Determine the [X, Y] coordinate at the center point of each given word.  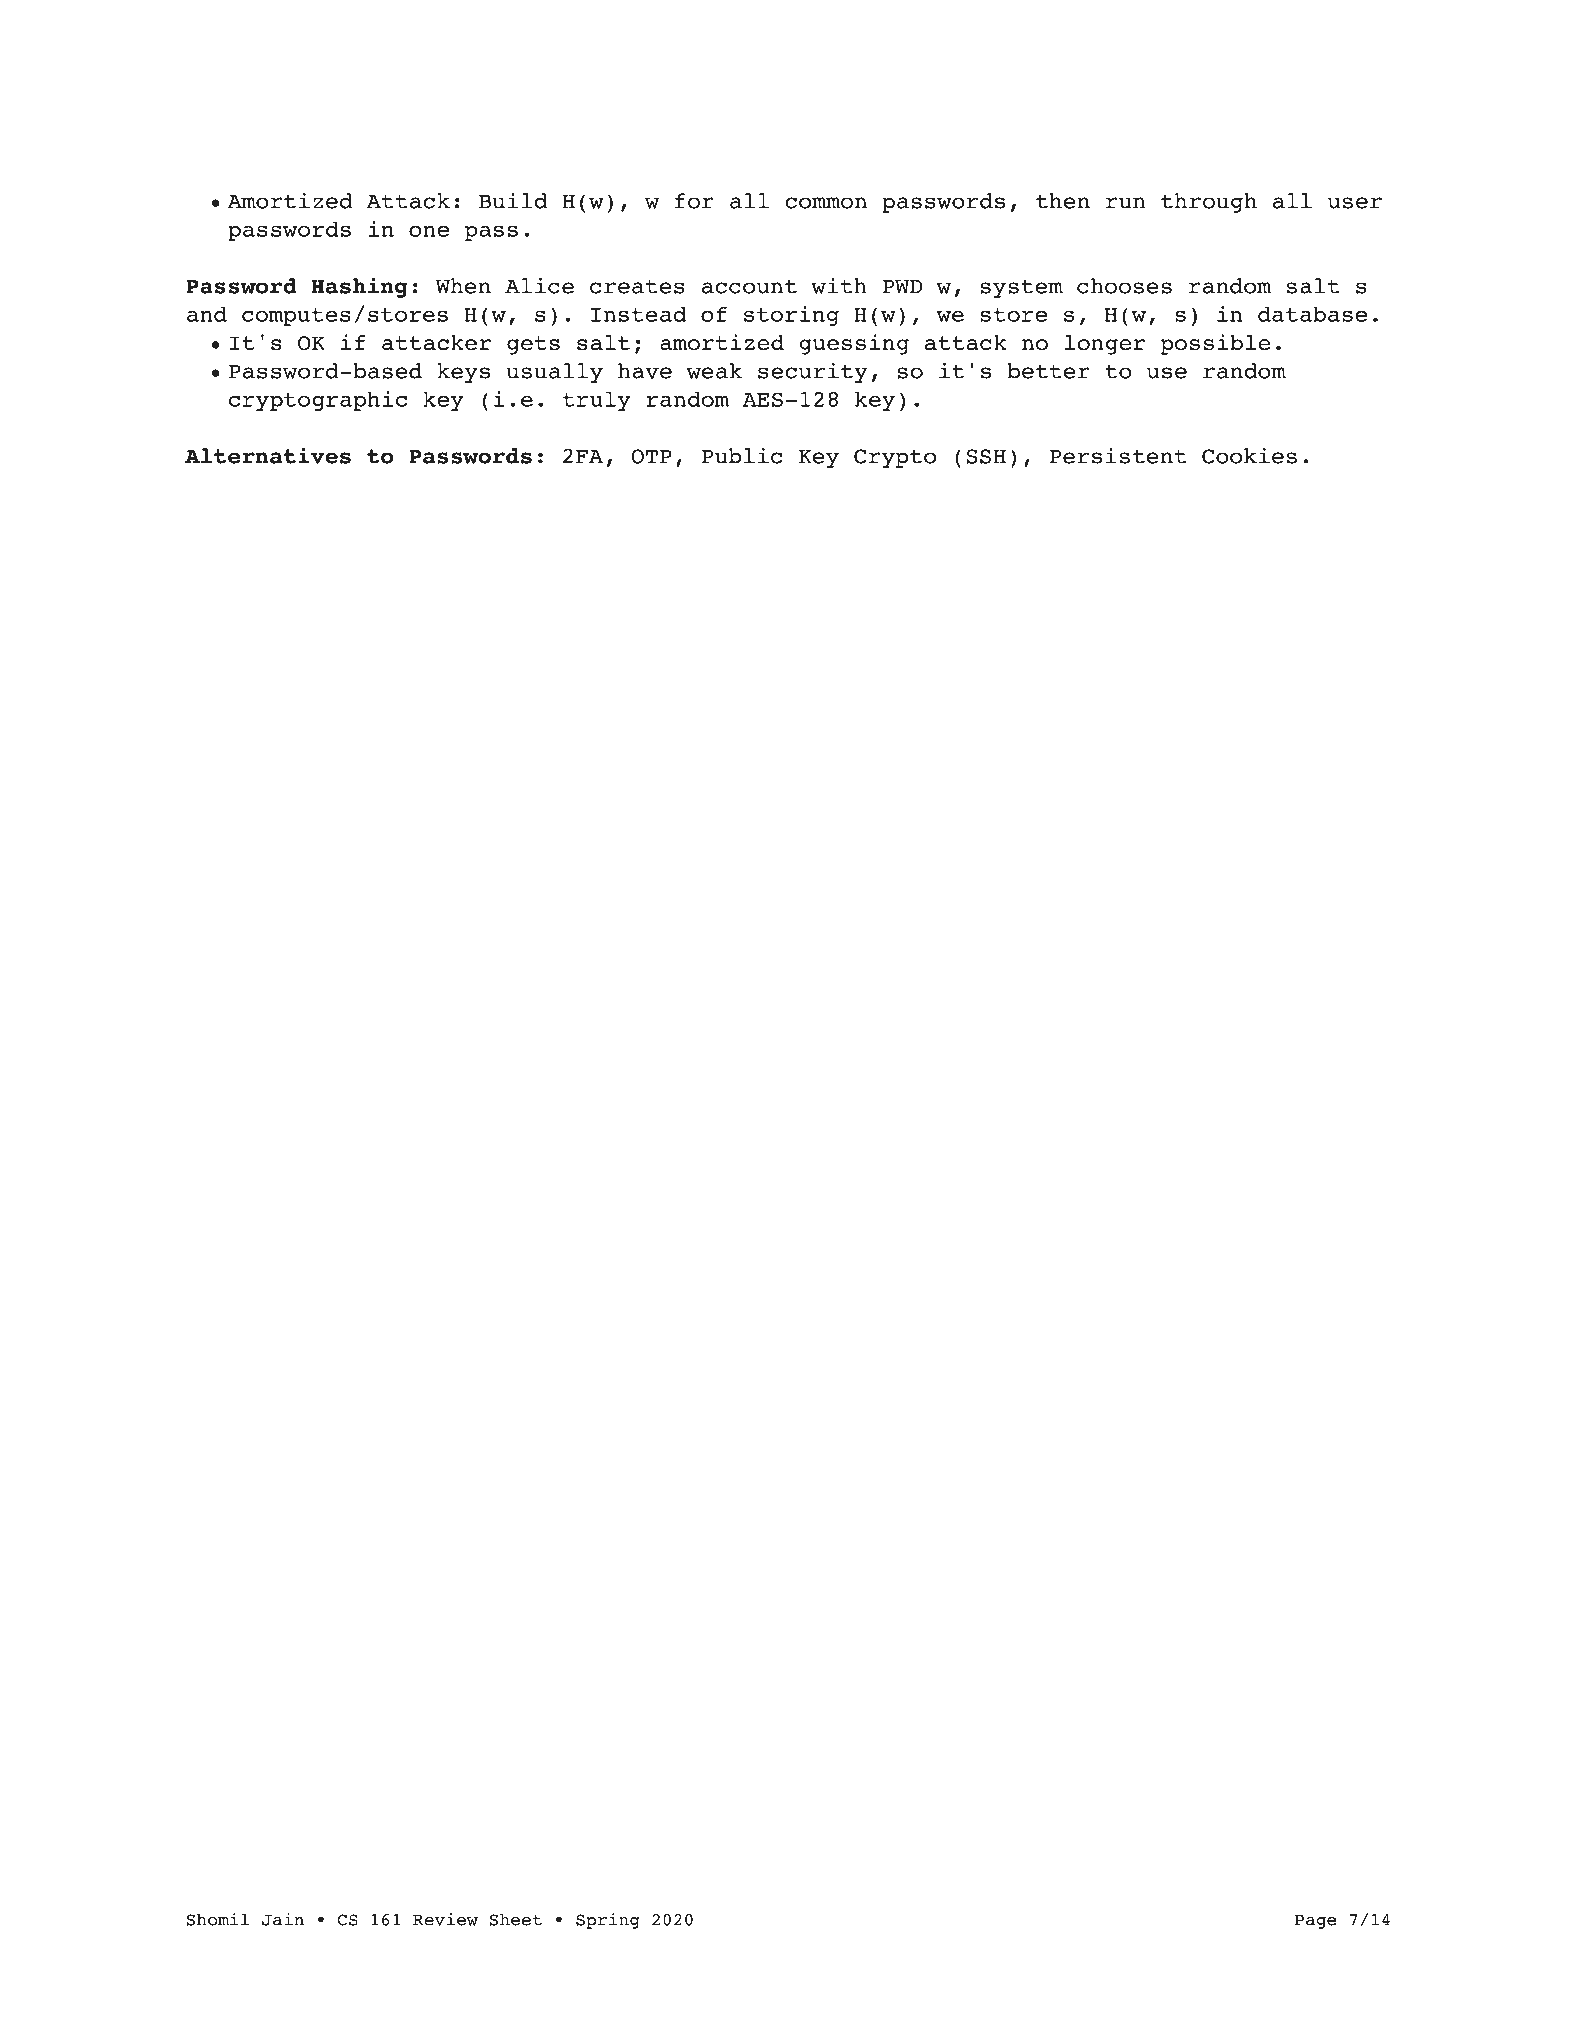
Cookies [1249, 455]
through [1209, 203]
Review [445, 1919]
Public [741, 455]
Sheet [515, 1919]
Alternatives [268, 455]
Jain [283, 1919]
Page [1316, 1921]
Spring [608, 1921]
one [429, 231]
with [839, 285]
